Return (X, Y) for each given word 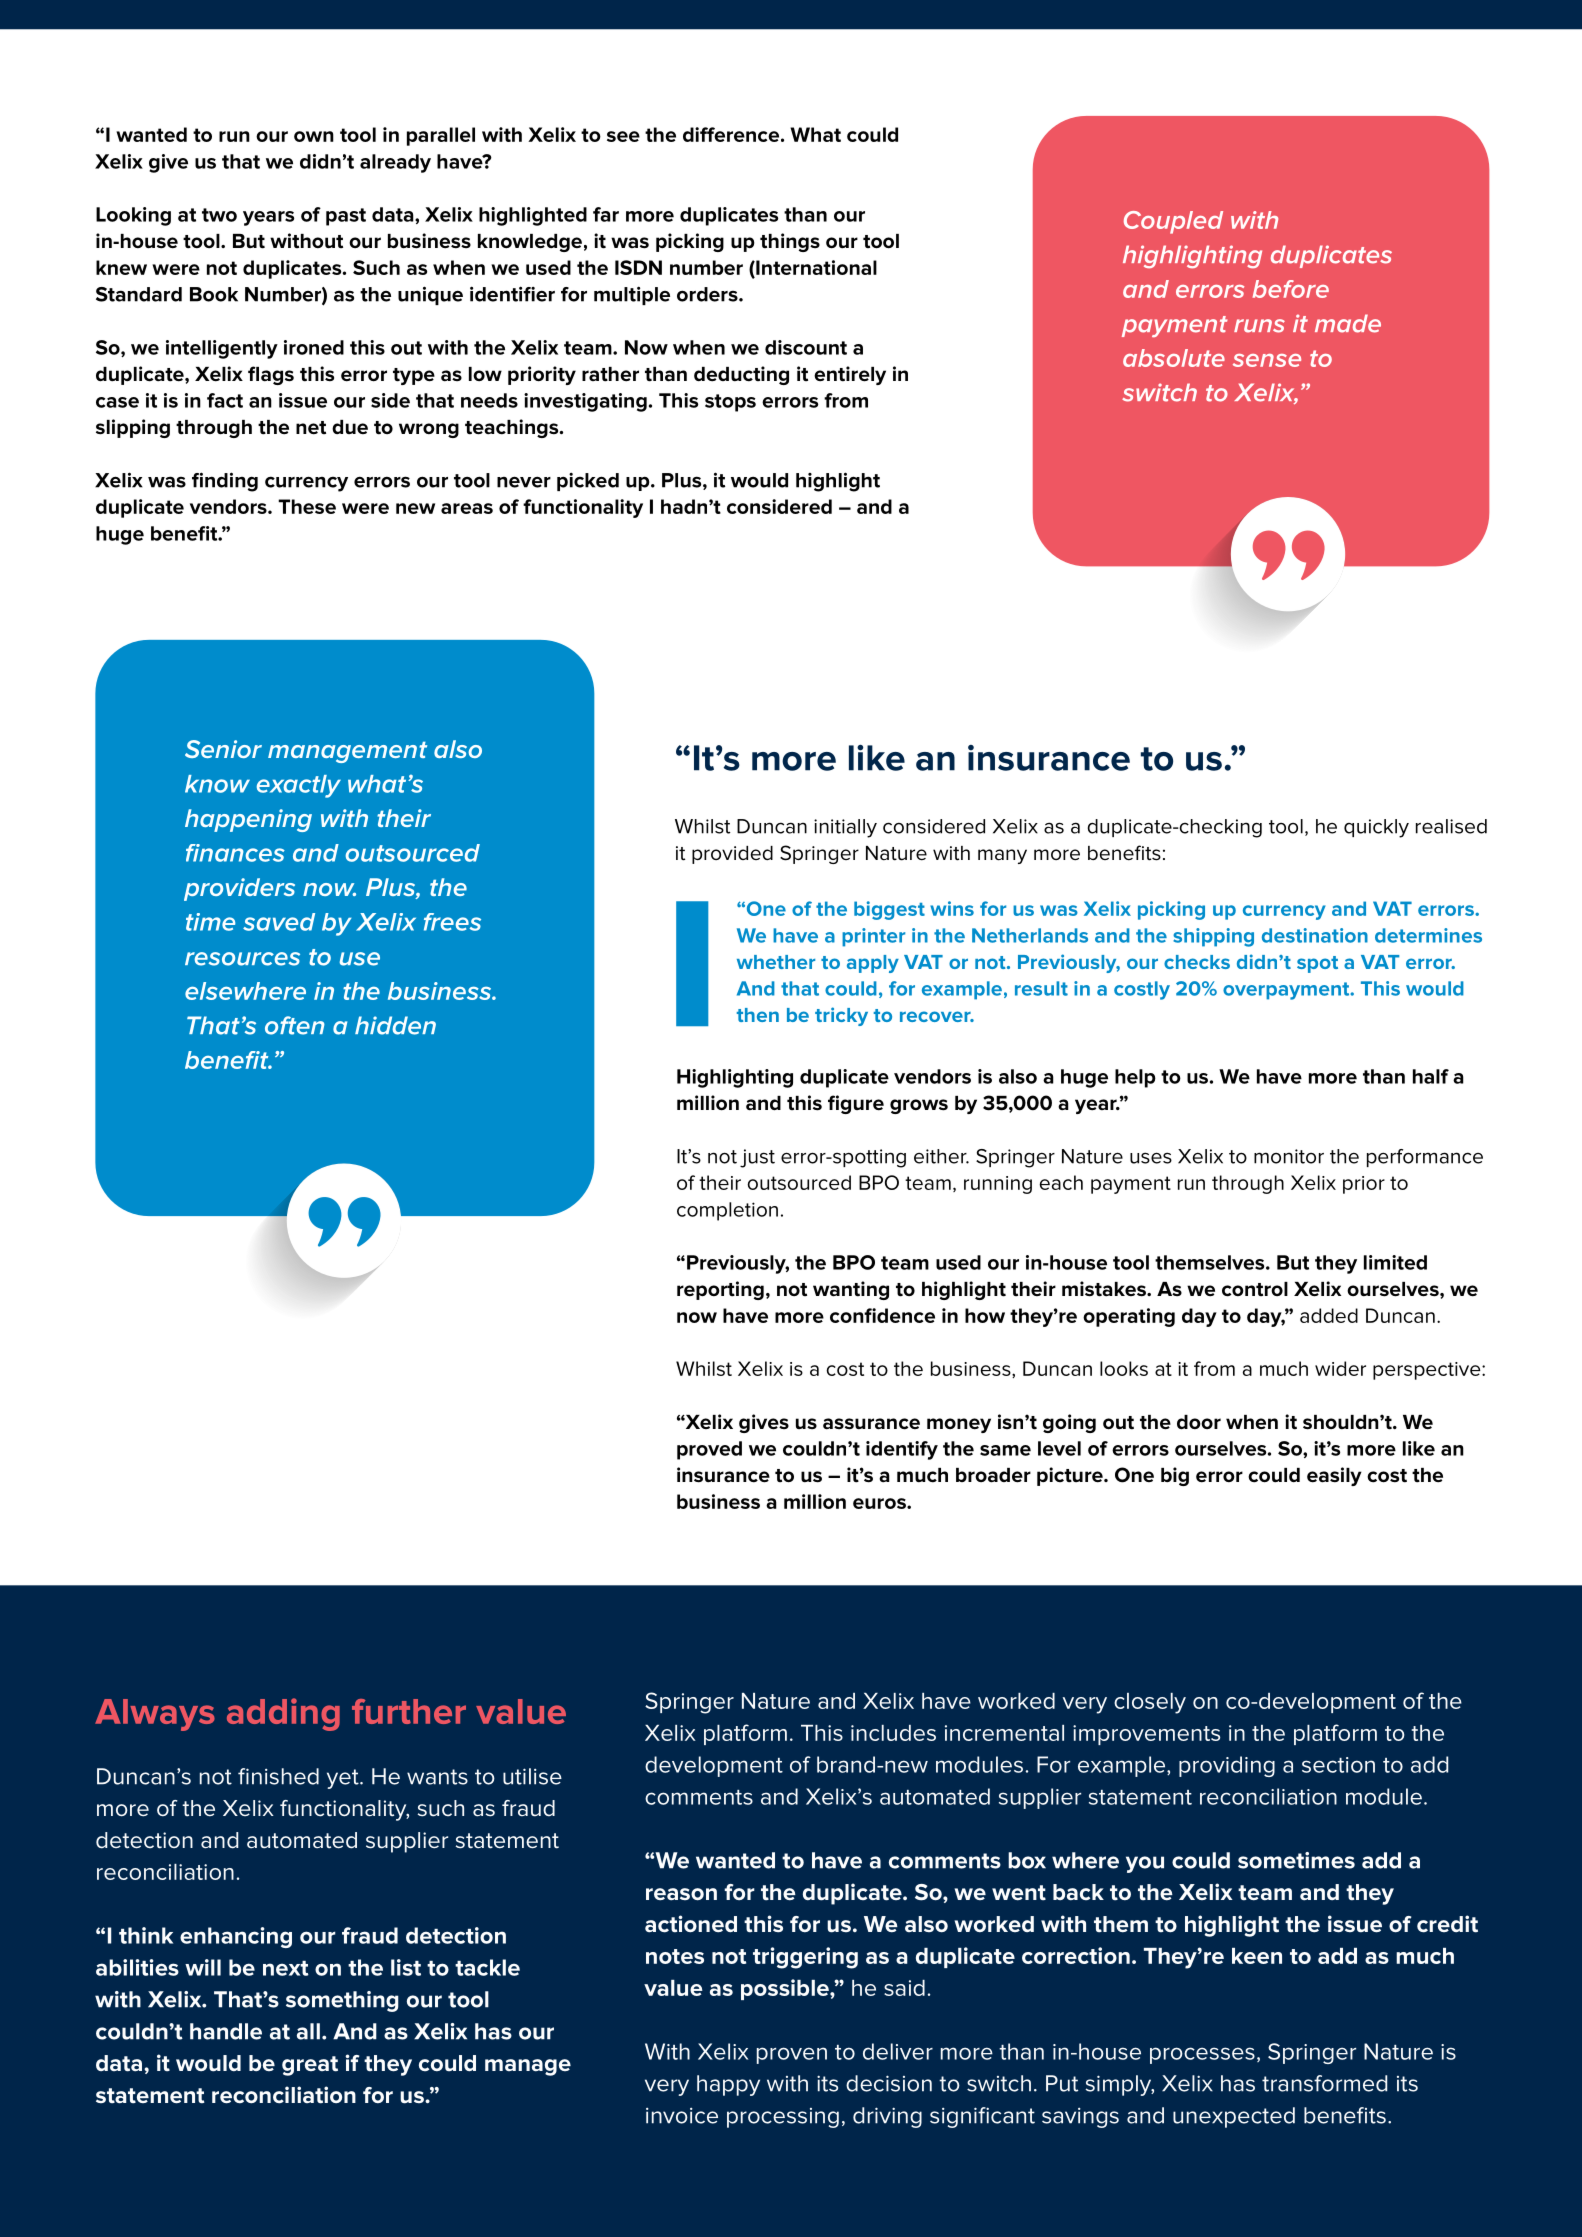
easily (1334, 1476)
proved (709, 1450)
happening (248, 820)
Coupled (1173, 222)
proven (792, 2055)
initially (845, 828)
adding (283, 1714)
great (310, 2066)
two (219, 215)
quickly (1376, 828)
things (790, 242)
